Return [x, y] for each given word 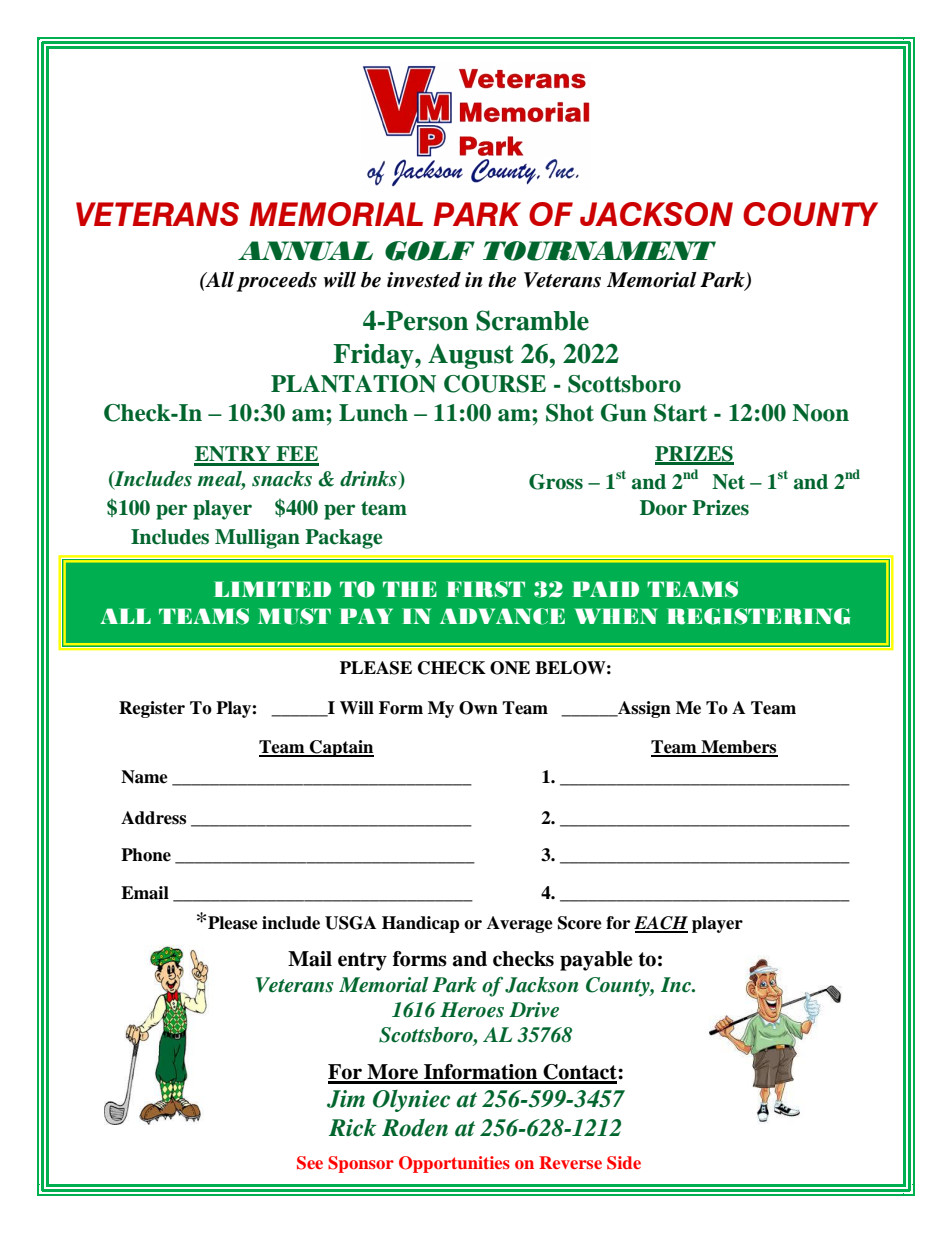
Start [680, 413]
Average [520, 924]
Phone [146, 855]
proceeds [277, 282]
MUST [294, 616]
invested [424, 280]
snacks [282, 479]
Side [624, 1163]
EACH [661, 924]
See [310, 1163]
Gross [556, 482]
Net [728, 482]
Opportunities [454, 1164]
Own [478, 708]
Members [738, 748]
